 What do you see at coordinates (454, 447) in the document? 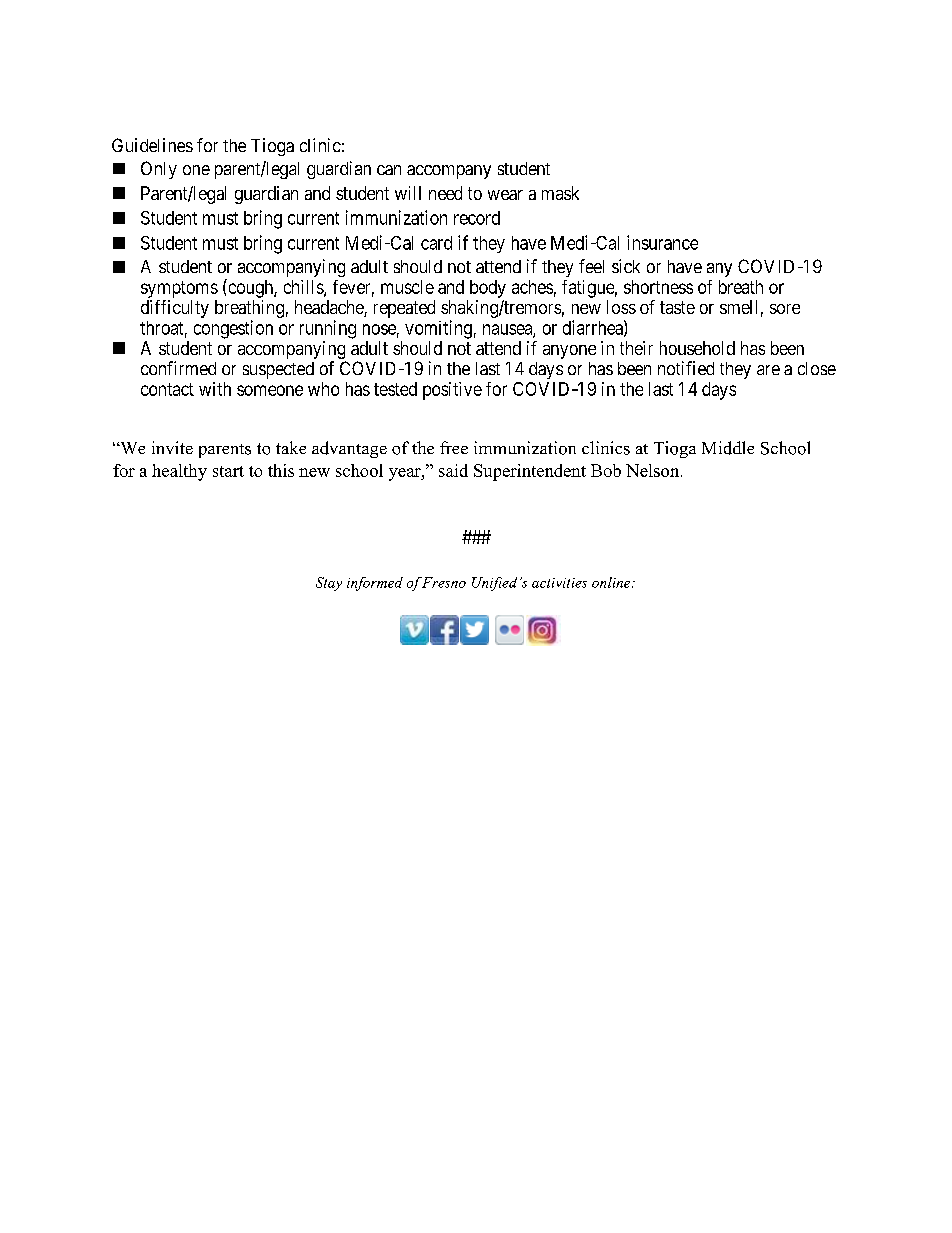
I see `free` at bounding box center [454, 447].
